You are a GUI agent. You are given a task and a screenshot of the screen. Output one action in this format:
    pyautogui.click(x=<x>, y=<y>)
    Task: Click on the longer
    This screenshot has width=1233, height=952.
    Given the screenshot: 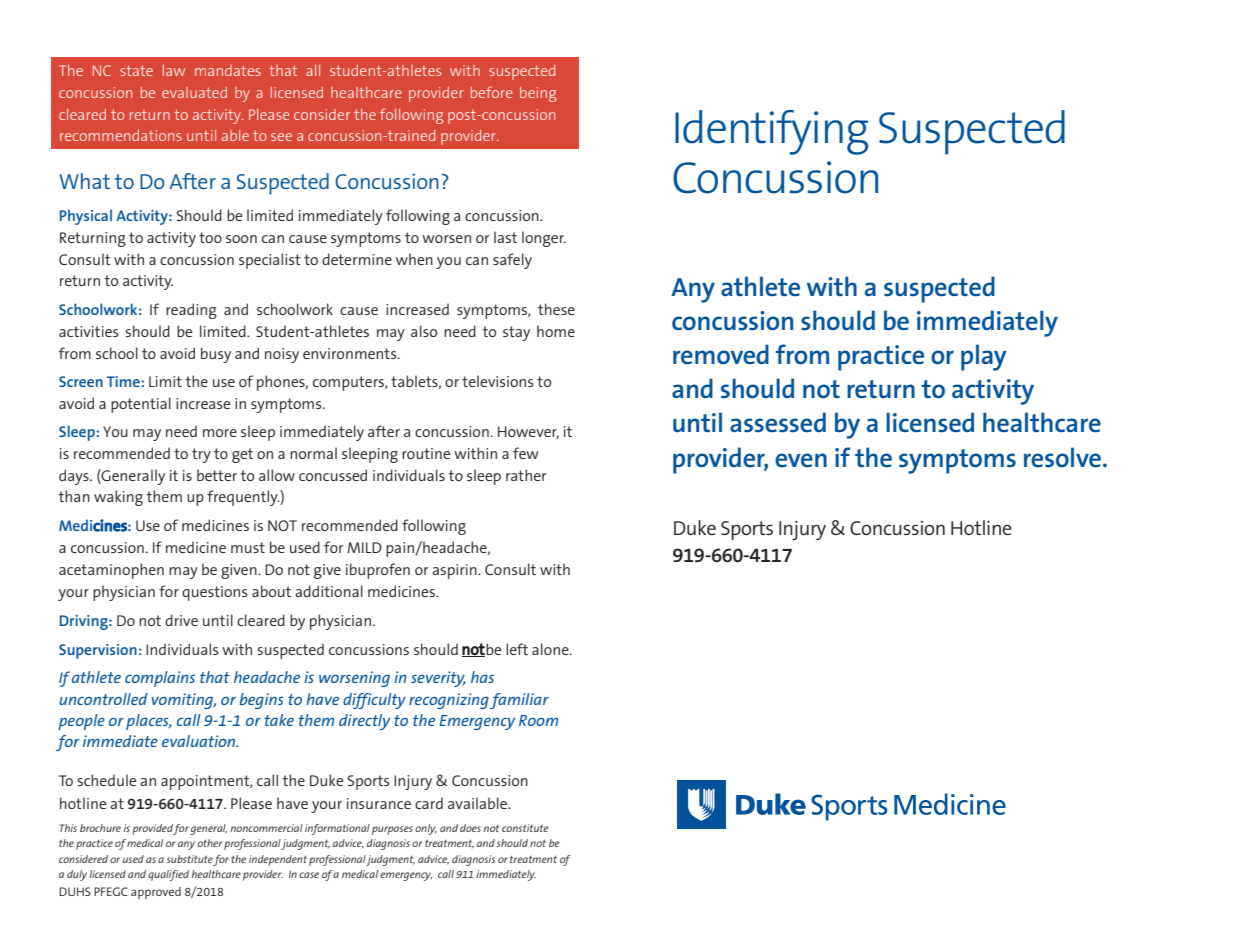 What is the action you would take?
    pyautogui.click(x=544, y=239)
